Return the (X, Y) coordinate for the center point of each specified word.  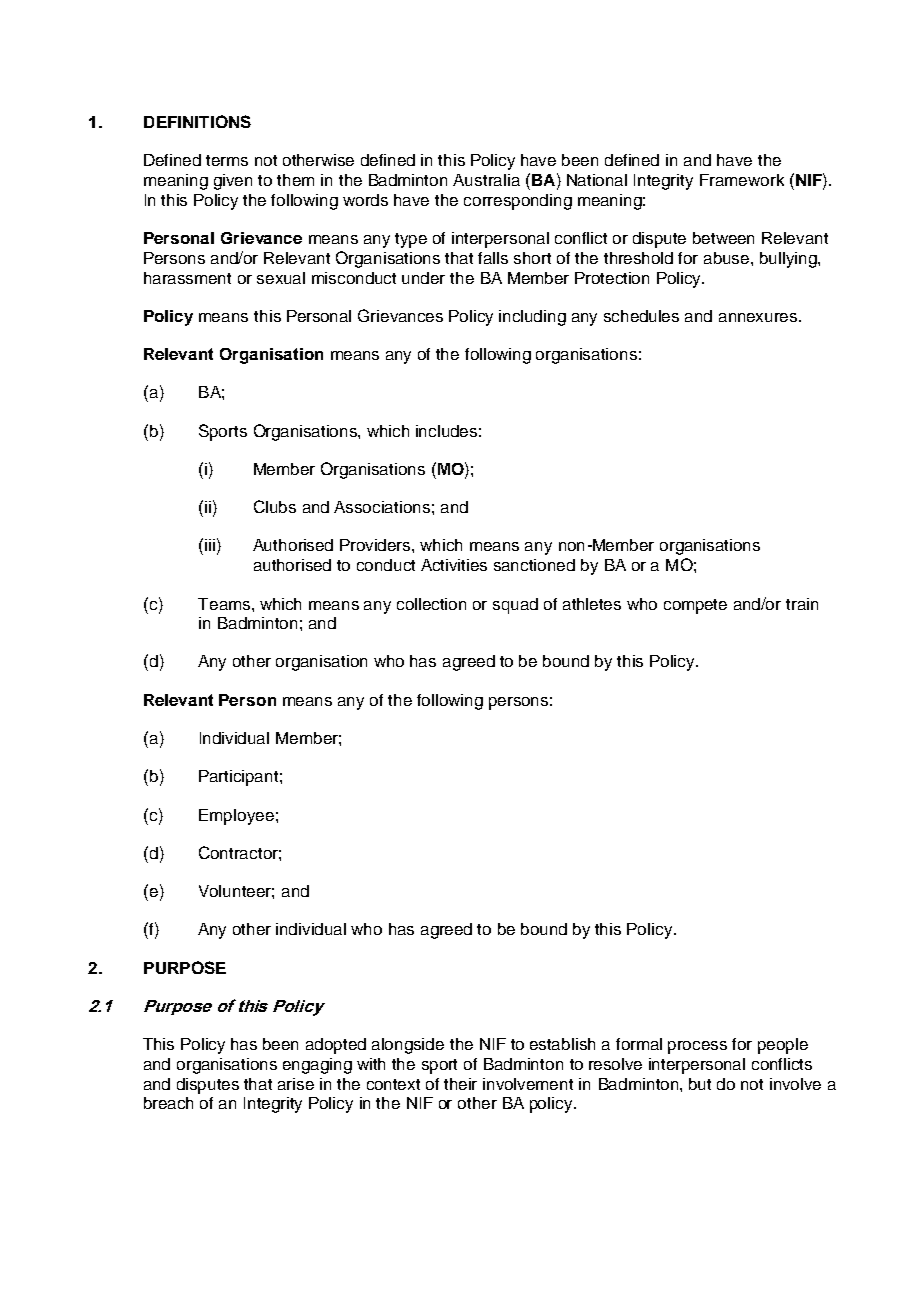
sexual (281, 278)
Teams (225, 604)
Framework (742, 180)
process (697, 1047)
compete (695, 606)
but (700, 1084)
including (532, 318)
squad (515, 606)
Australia (486, 180)
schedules (641, 316)
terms (227, 160)
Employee (236, 817)
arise (296, 1084)
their (460, 1084)
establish (562, 1044)
